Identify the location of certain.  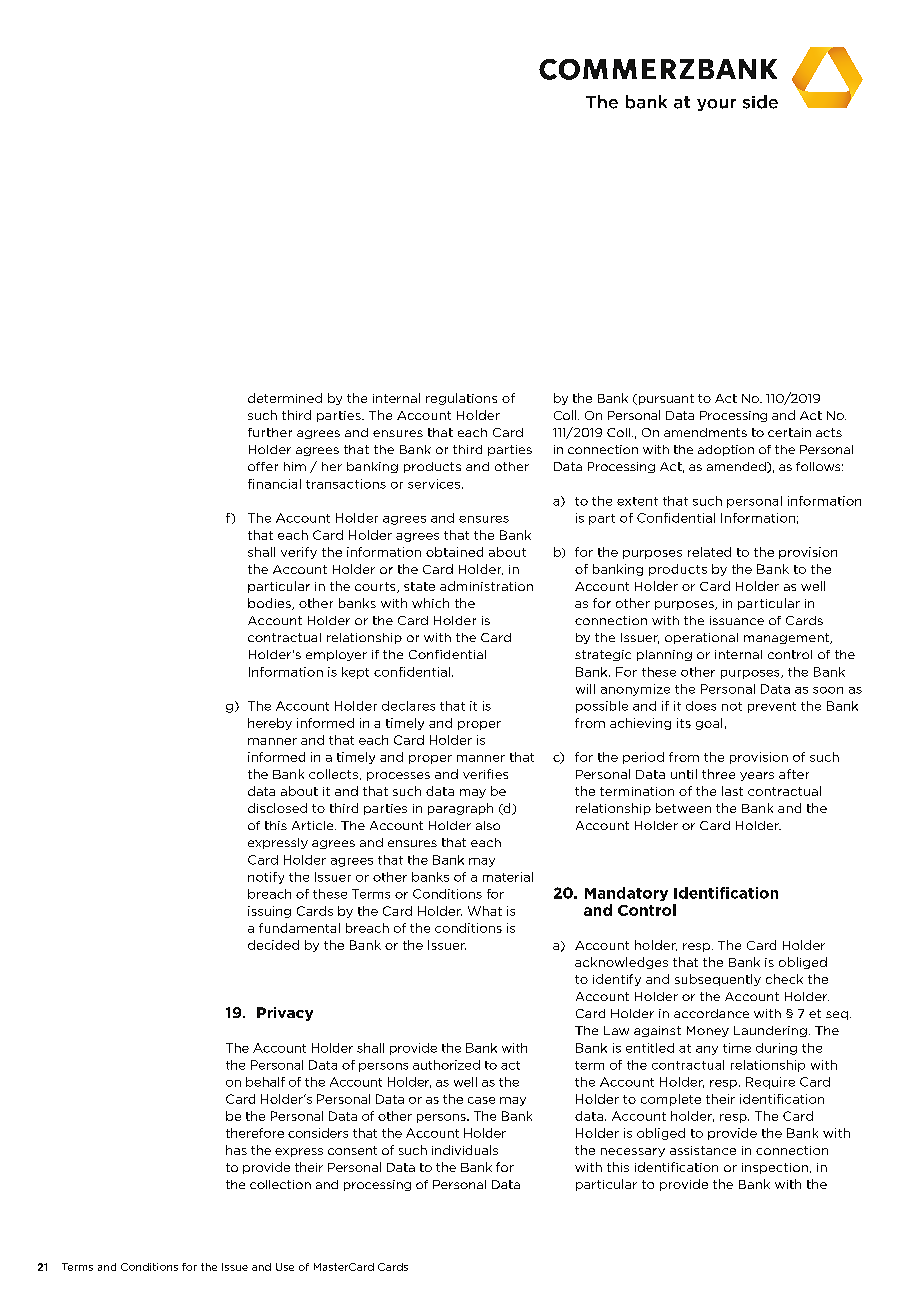
(789, 432).
